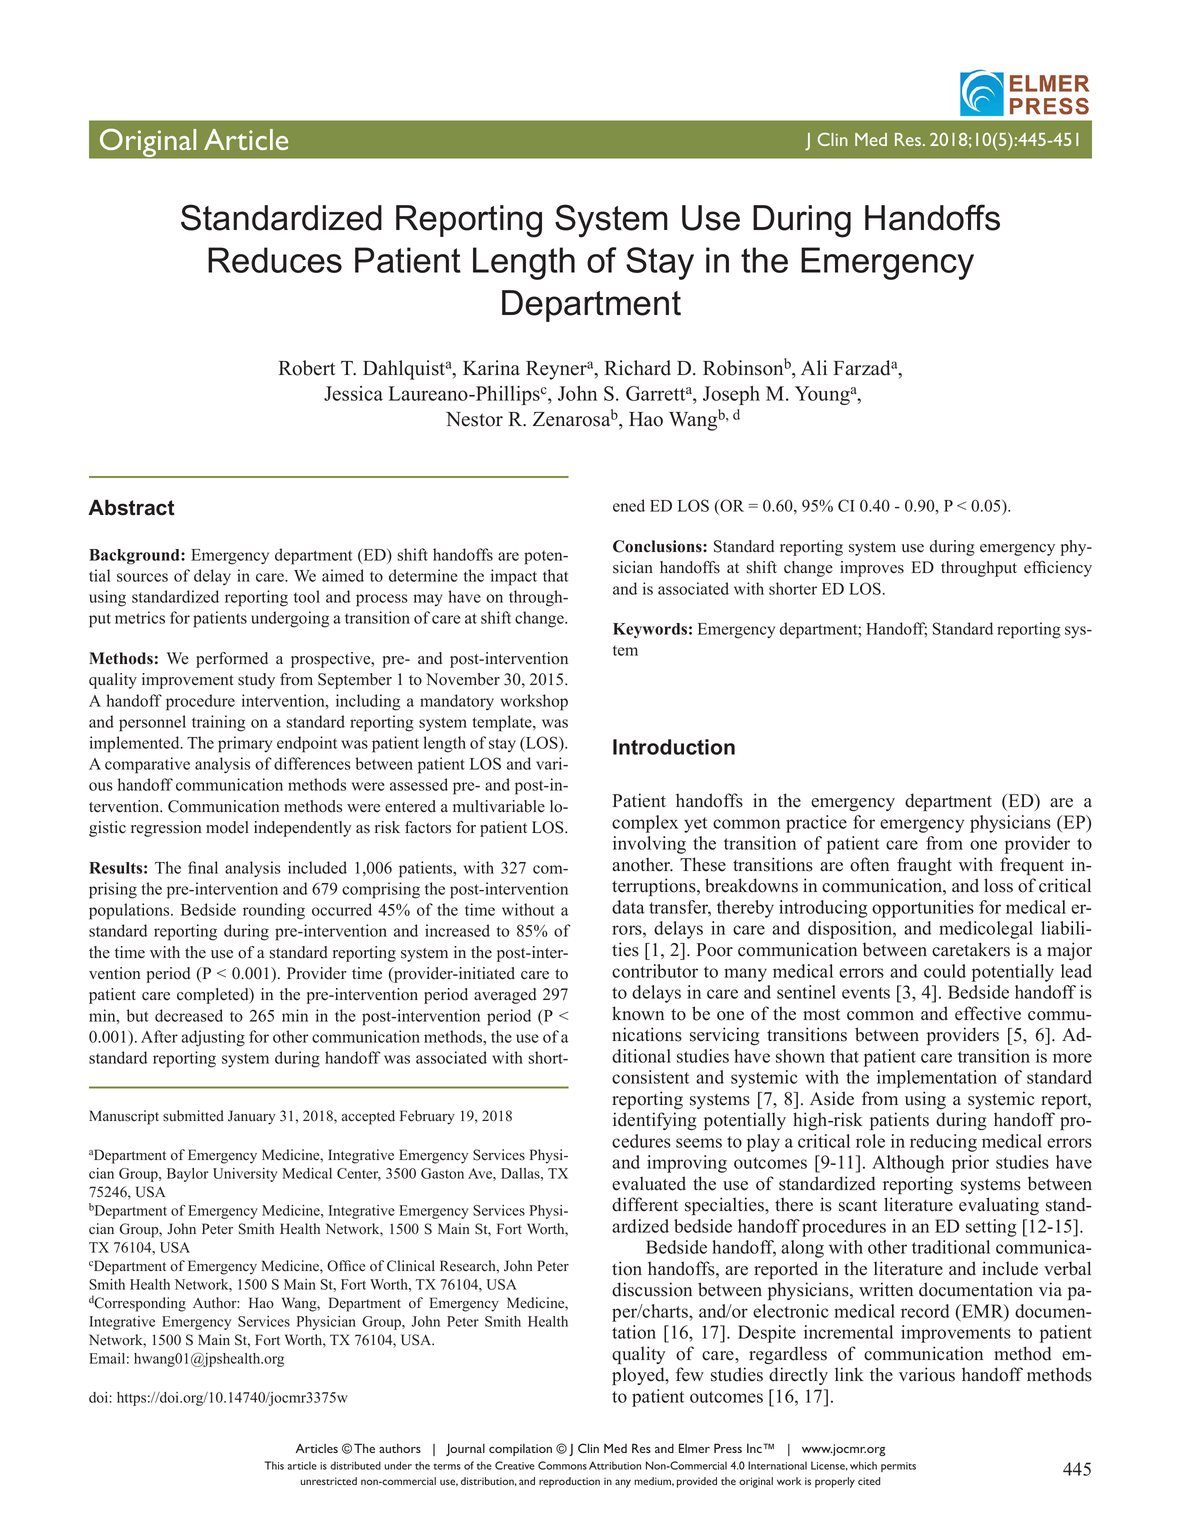  I want to click on study, so click(256, 681).
